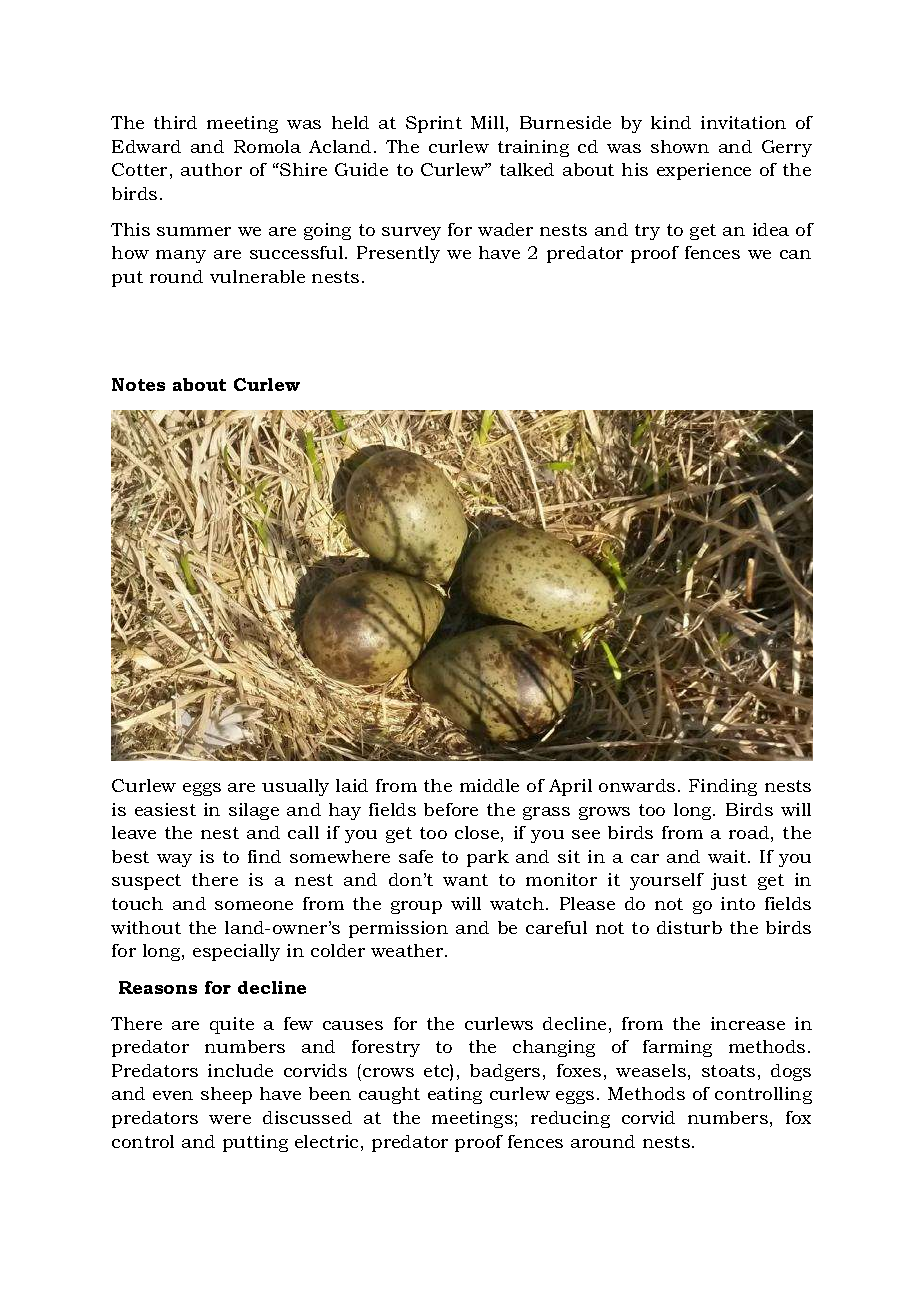 Image resolution: width=924 pixels, height=1308 pixels. What do you see at coordinates (295, 787) in the screenshot?
I see `usually` at bounding box center [295, 787].
